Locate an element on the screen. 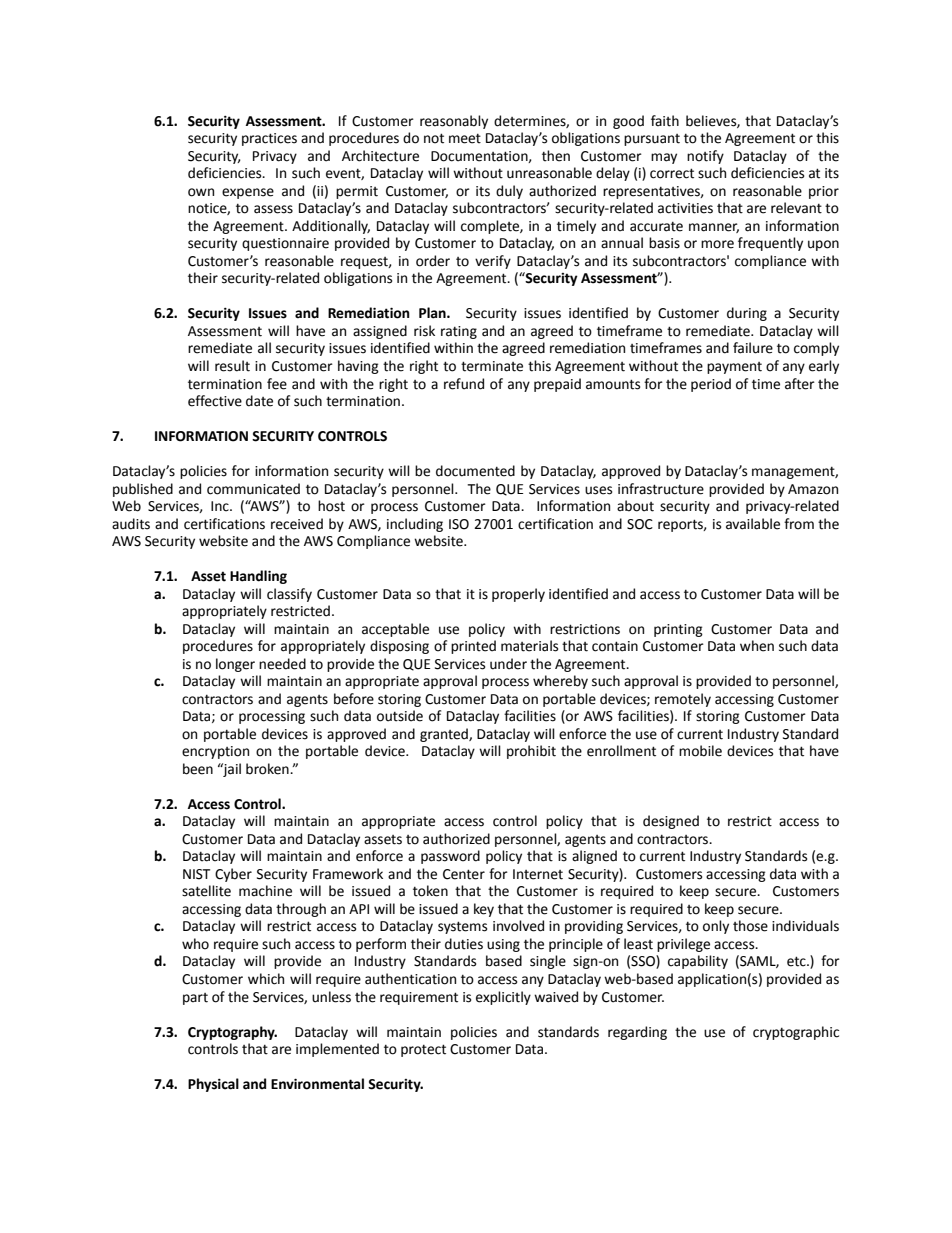  protect is located at coordinates (423, 1050).
